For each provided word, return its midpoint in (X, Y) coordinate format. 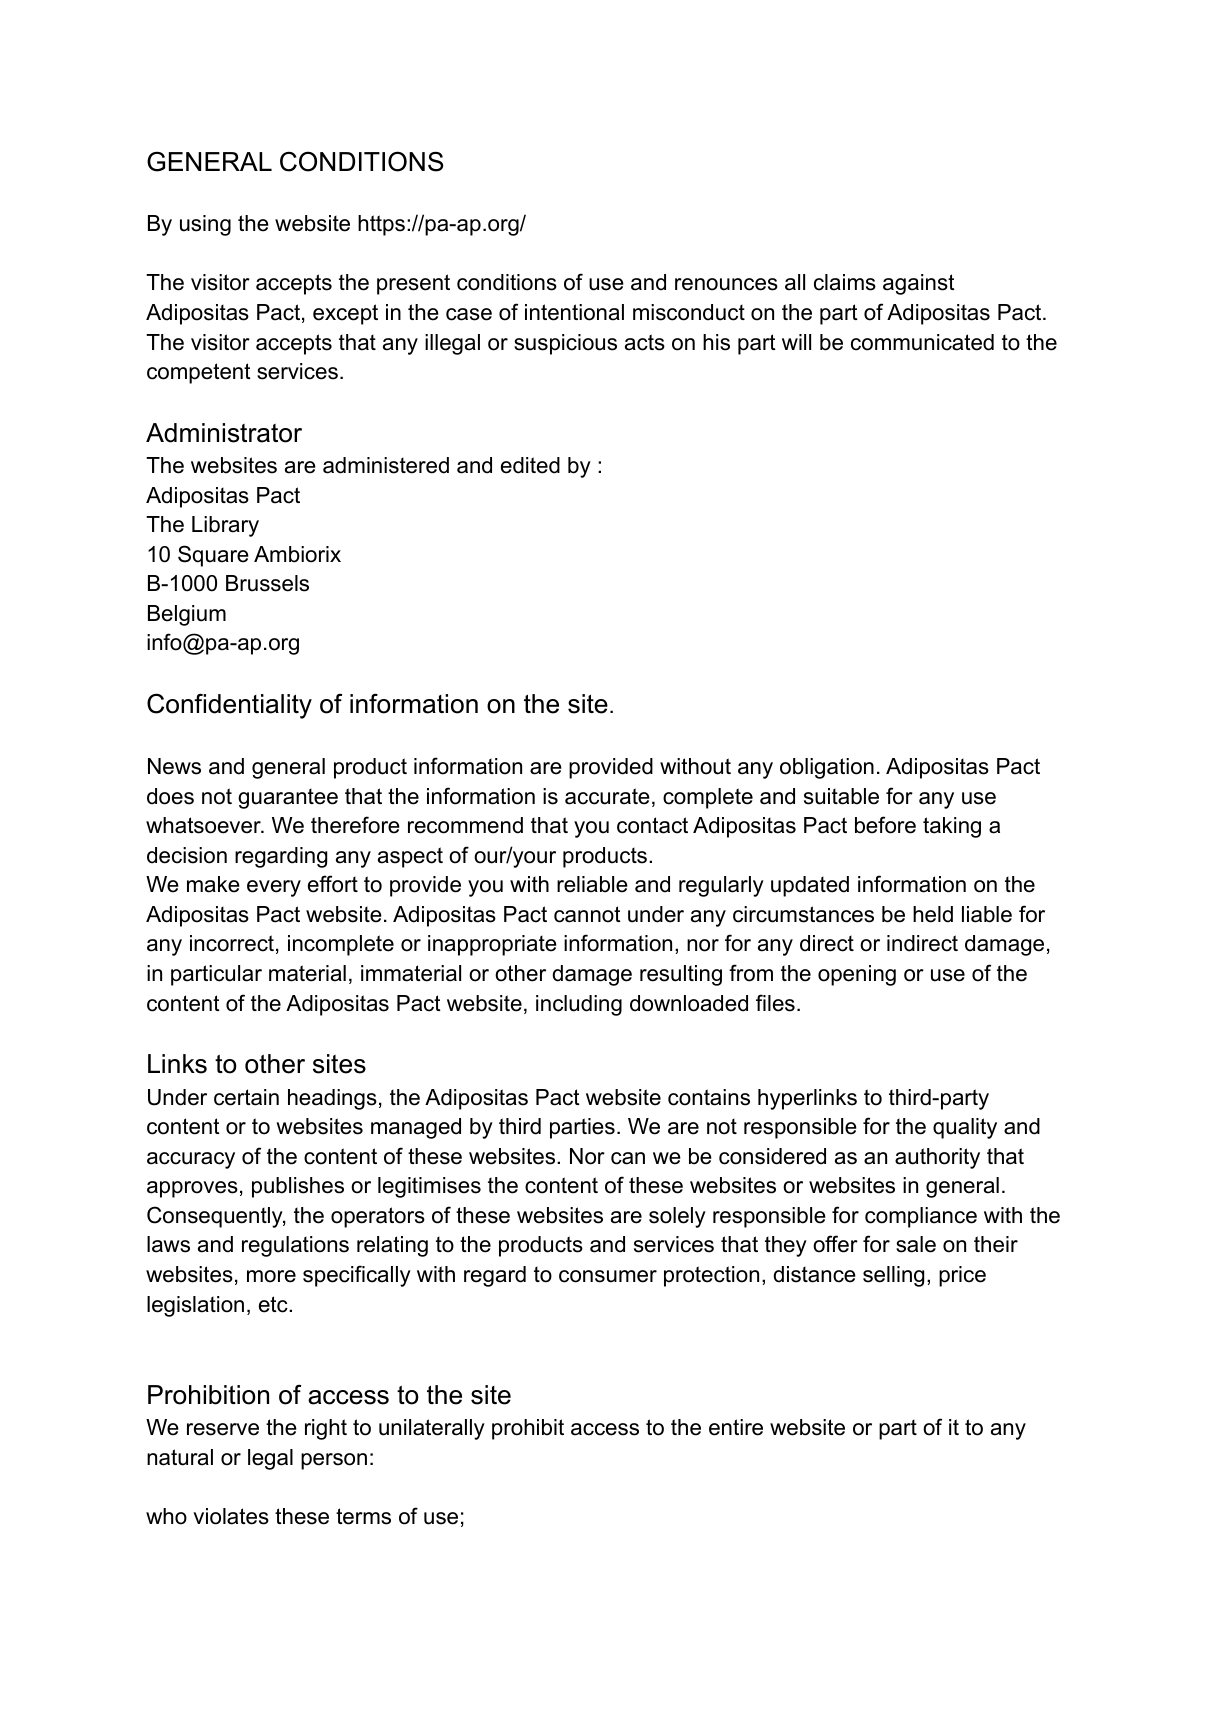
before (885, 825)
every (274, 888)
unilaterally (432, 1429)
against (919, 284)
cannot (587, 914)
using (205, 225)
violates (231, 1516)
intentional (574, 312)
